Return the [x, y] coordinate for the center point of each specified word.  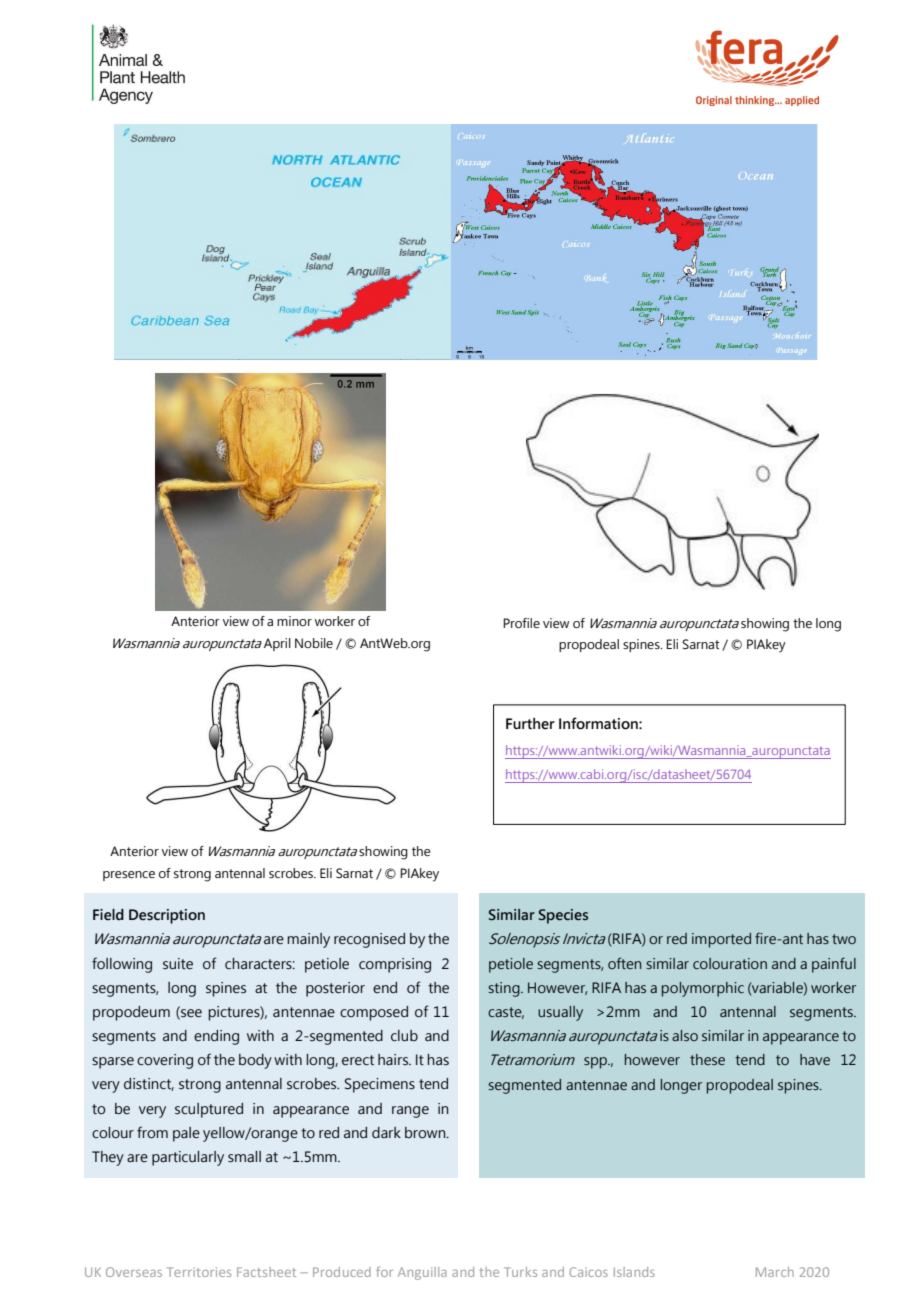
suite [178, 964]
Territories [199, 1272]
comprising [395, 965]
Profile [521, 623]
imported [721, 940]
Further [530, 724]
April [277, 644]
